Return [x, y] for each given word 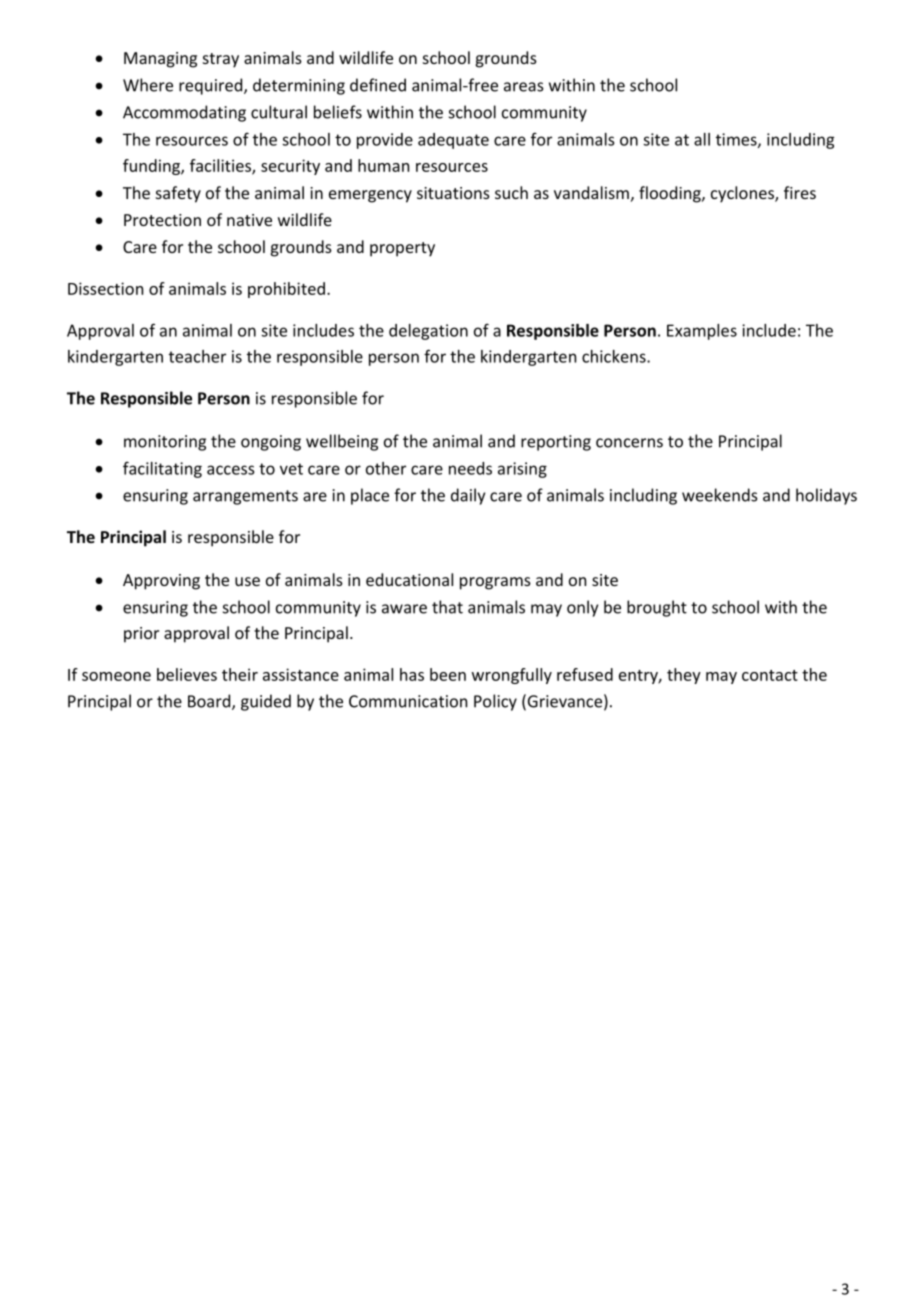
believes [187, 674]
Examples [702, 332]
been [448, 674]
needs [470, 468]
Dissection [105, 288]
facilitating [162, 469]
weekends [720, 495]
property [402, 249]
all [702, 139]
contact [770, 675]
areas [524, 87]
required [212, 86]
